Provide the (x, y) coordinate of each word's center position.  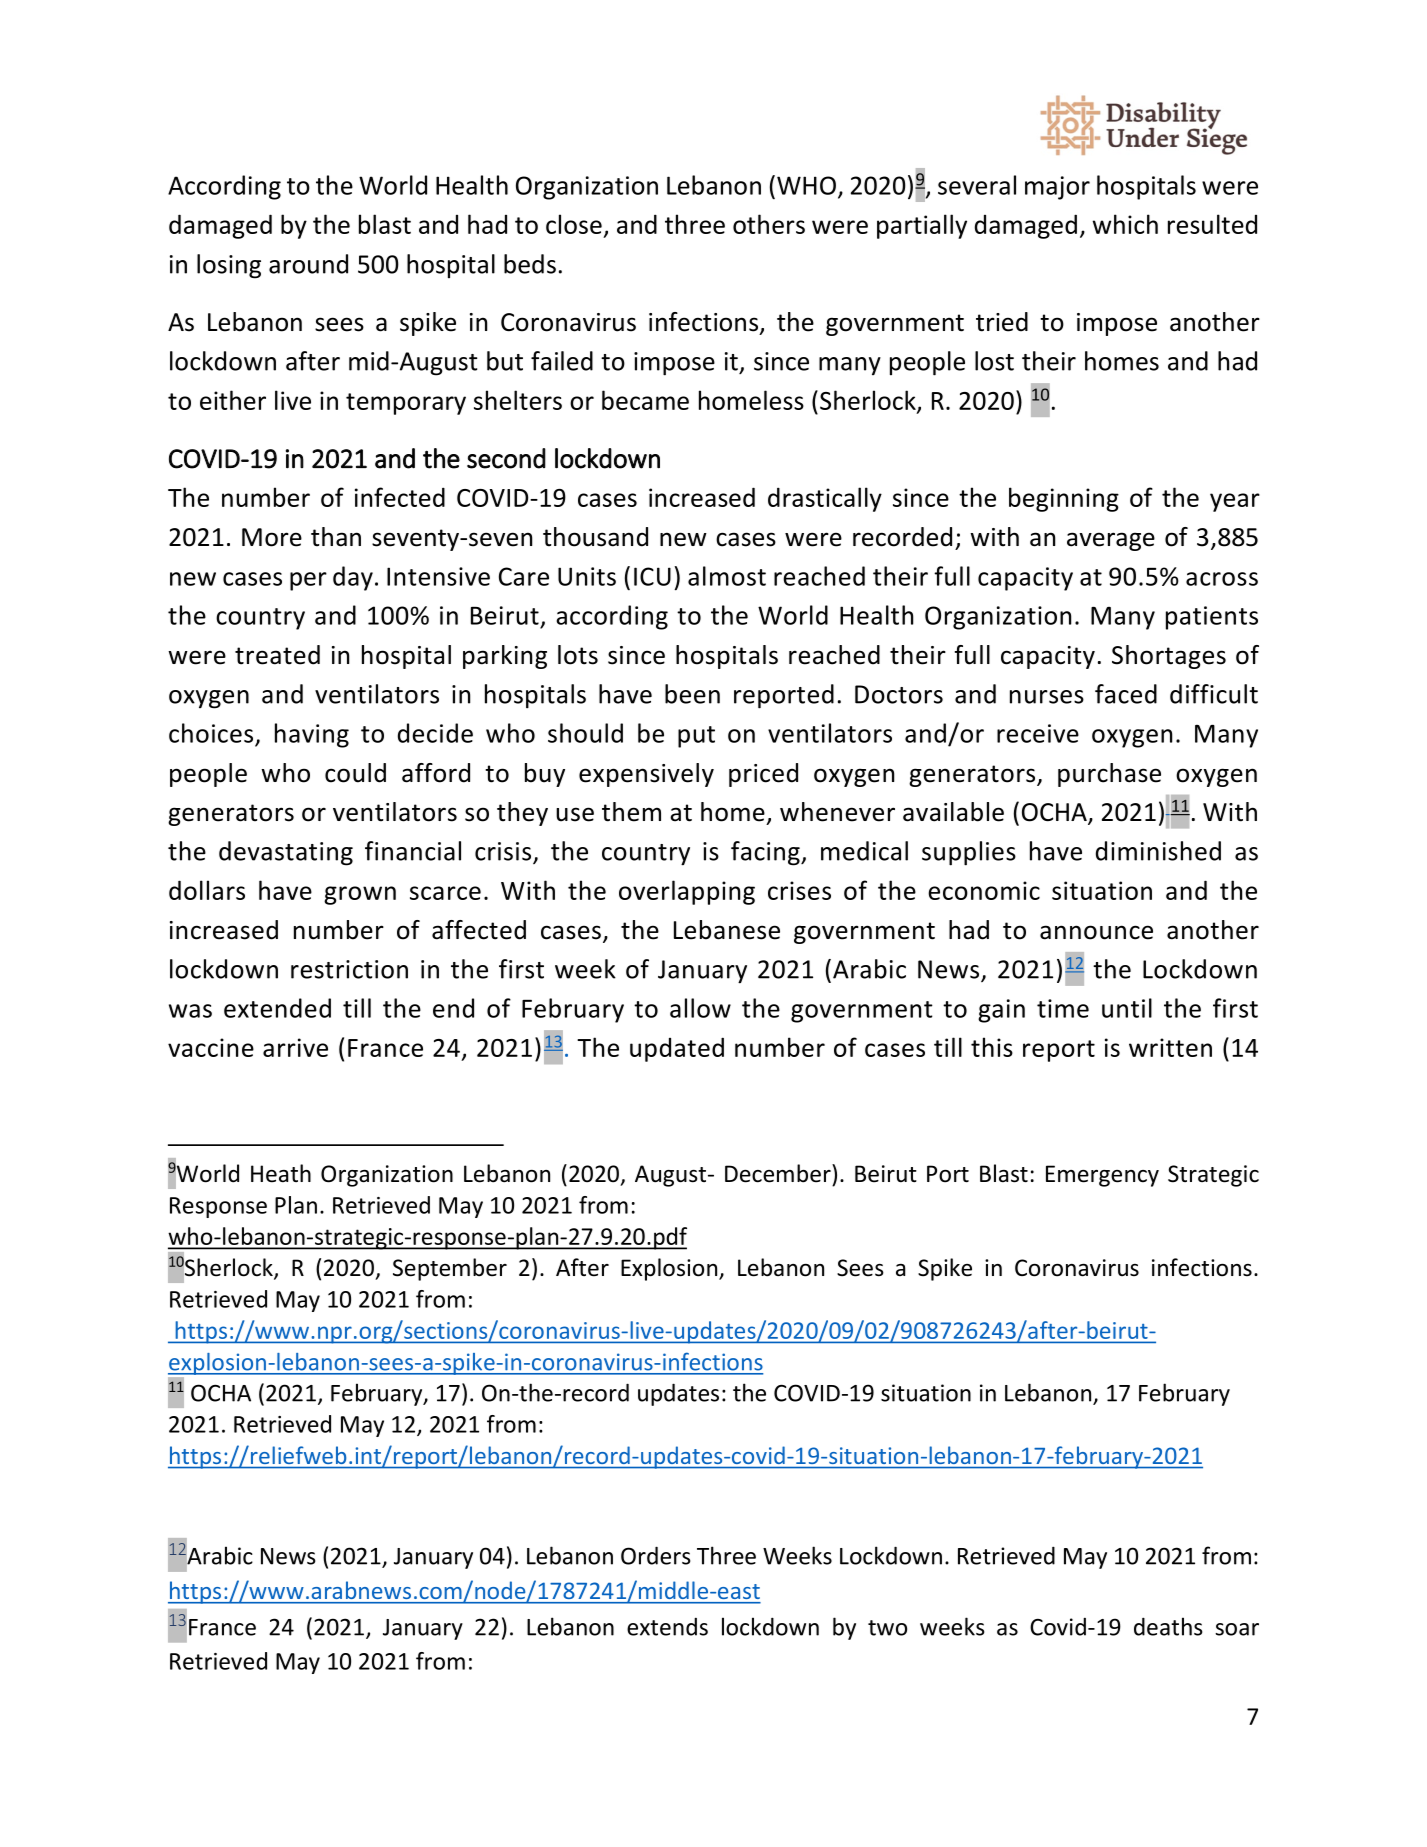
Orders (655, 1555)
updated (677, 1049)
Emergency (1102, 1176)
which (1125, 224)
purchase (1109, 775)
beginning (1064, 499)
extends (667, 1627)
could (355, 773)
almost (727, 576)
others (769, 224)
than (336, 537)
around (308, 264)
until (1127, 1008)
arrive (295, 1047)
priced (763, 775)
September (450, 1269)
